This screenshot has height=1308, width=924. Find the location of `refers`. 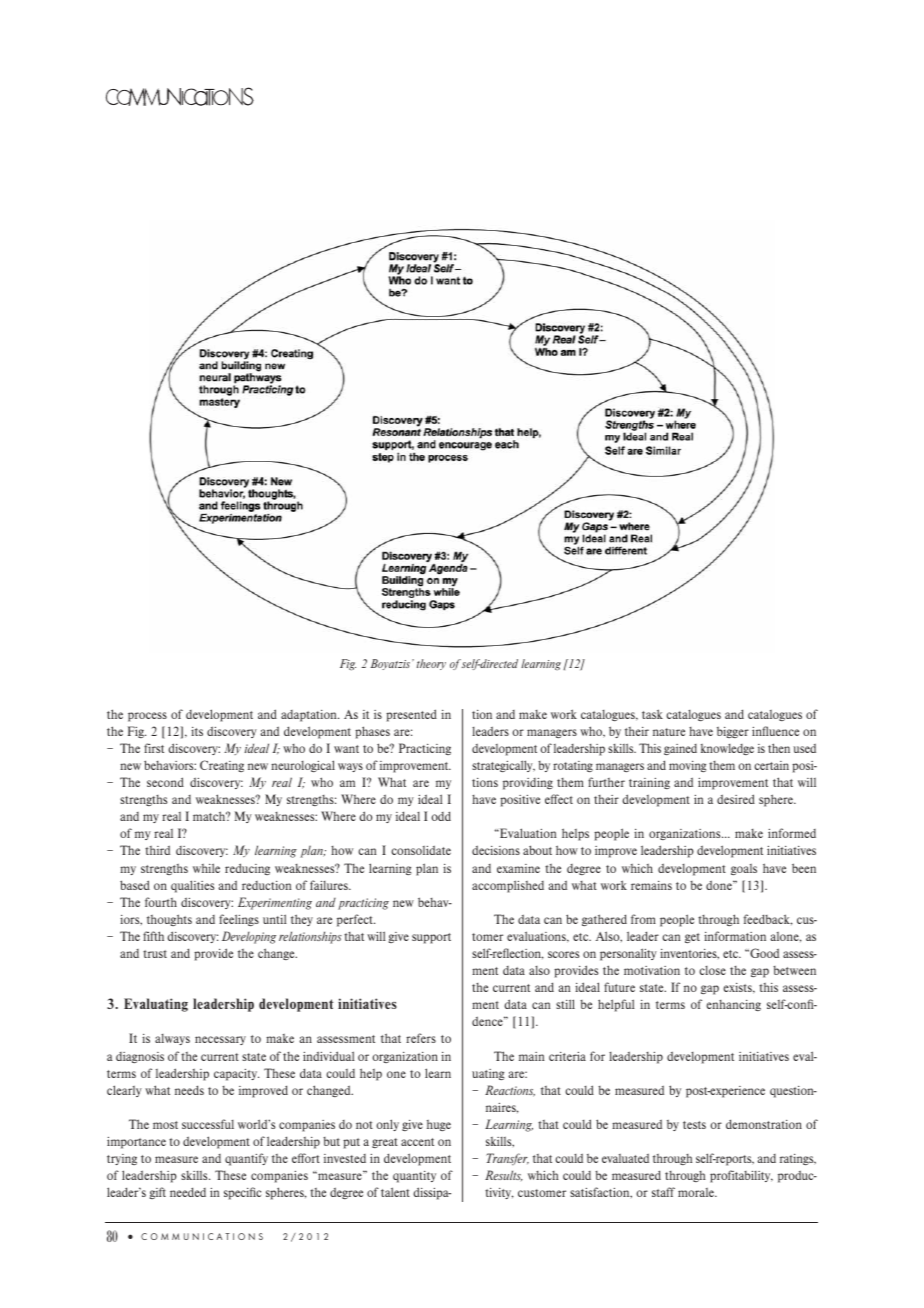

refers is located at coordinates (421, 1038).
